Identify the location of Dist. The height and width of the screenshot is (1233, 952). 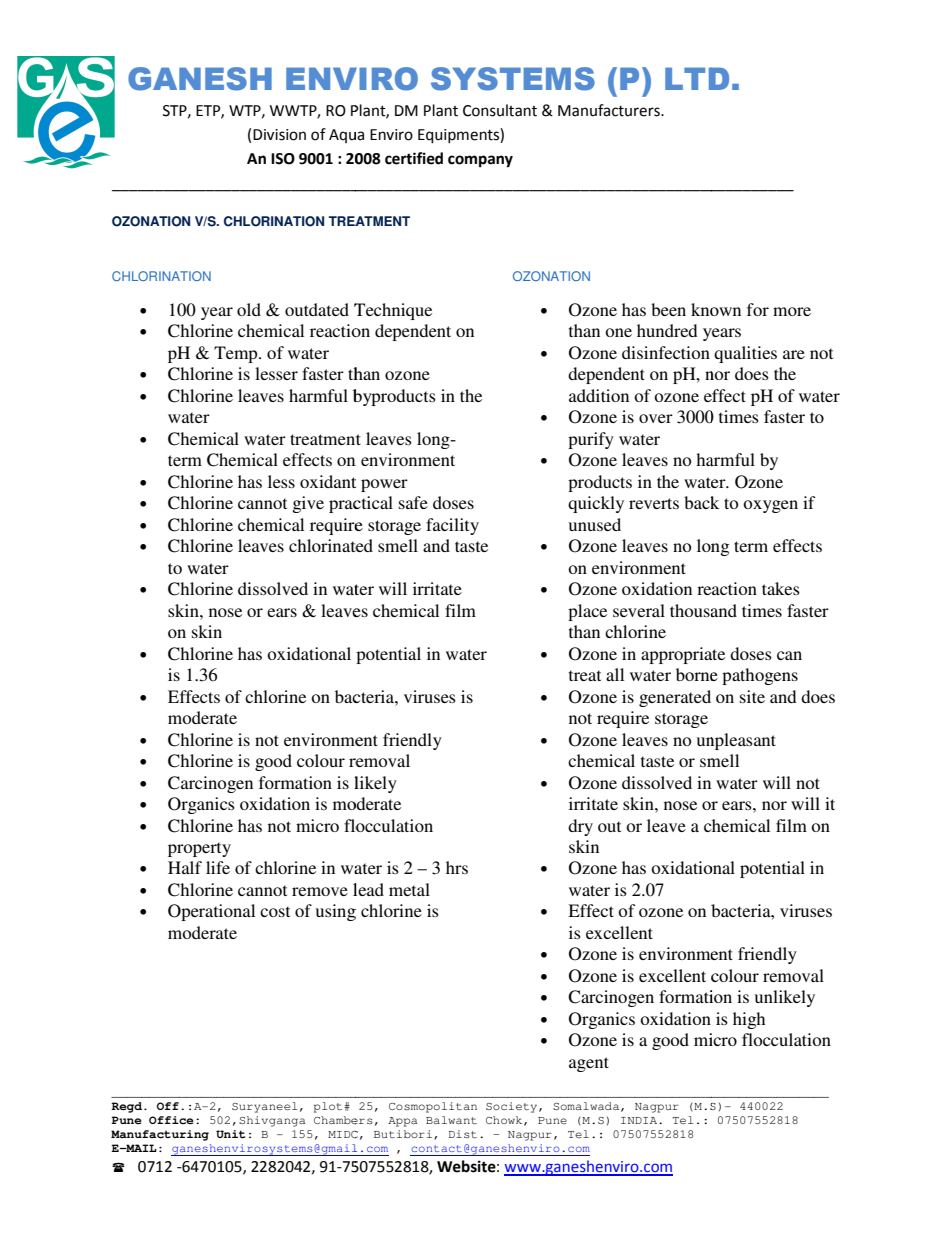
(463, 1134).
